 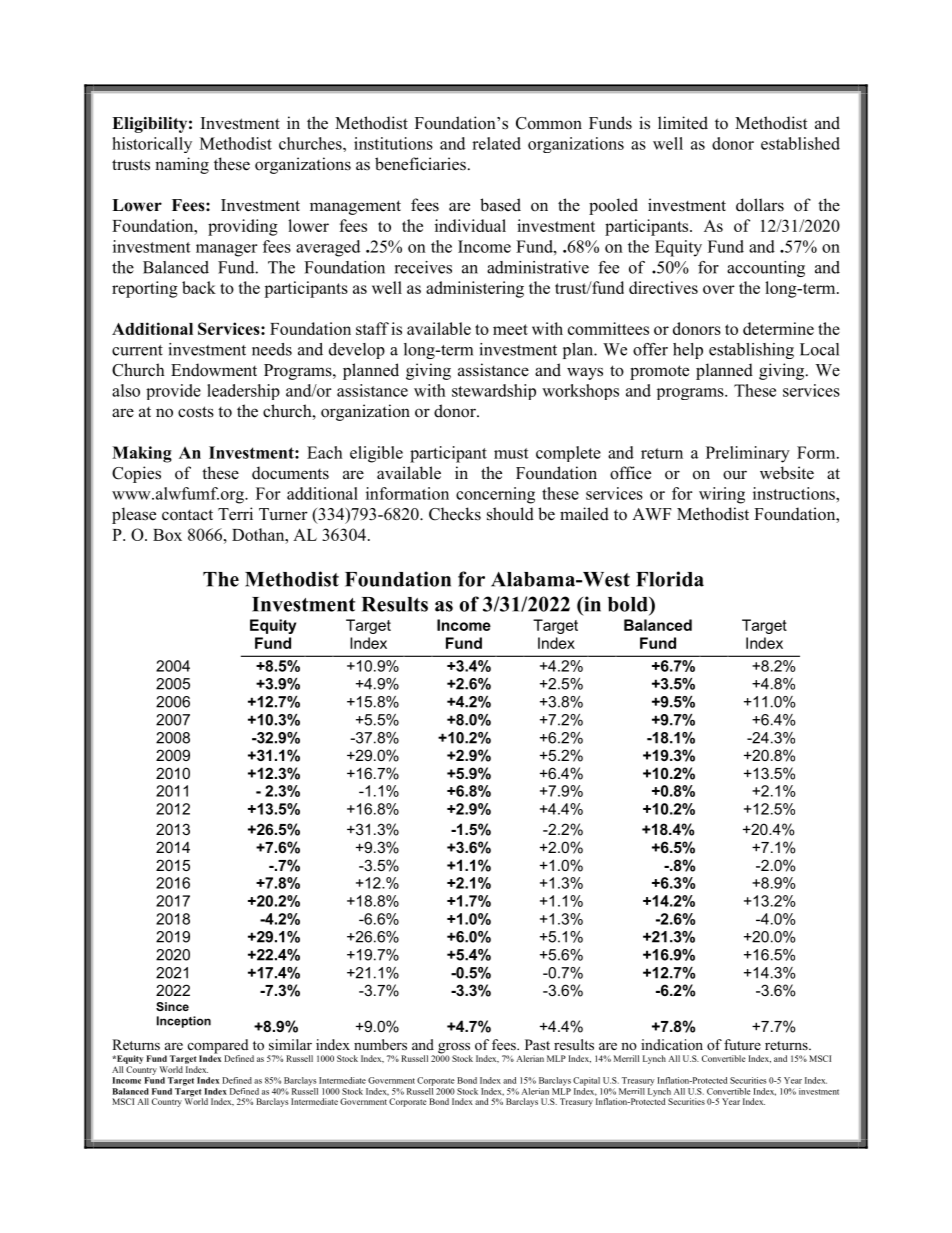 I want to click on Box, so click(x=167, y=535).
